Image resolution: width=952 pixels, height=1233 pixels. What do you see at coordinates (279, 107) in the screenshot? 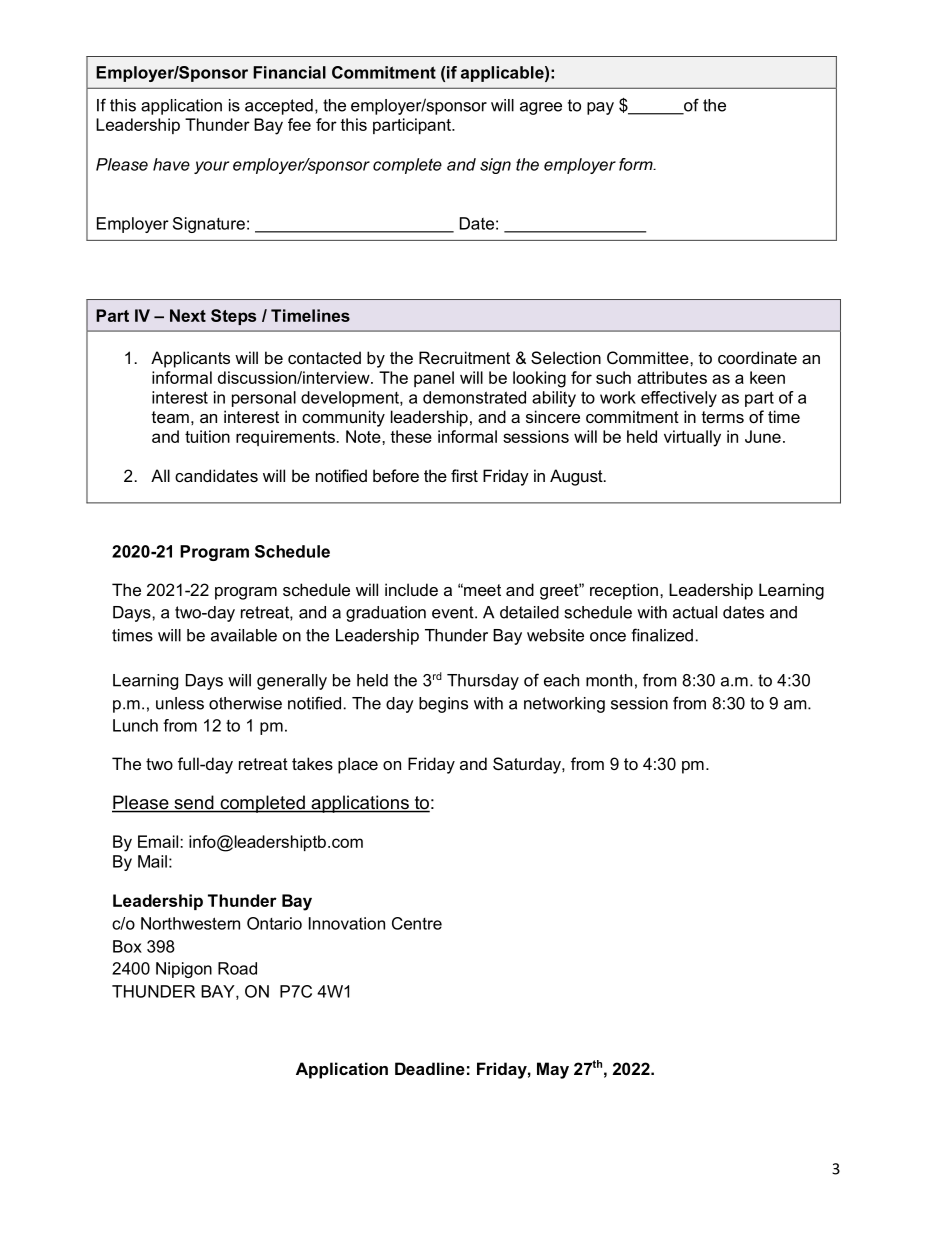
I see `accepted` at bounding box center [279, 107].
